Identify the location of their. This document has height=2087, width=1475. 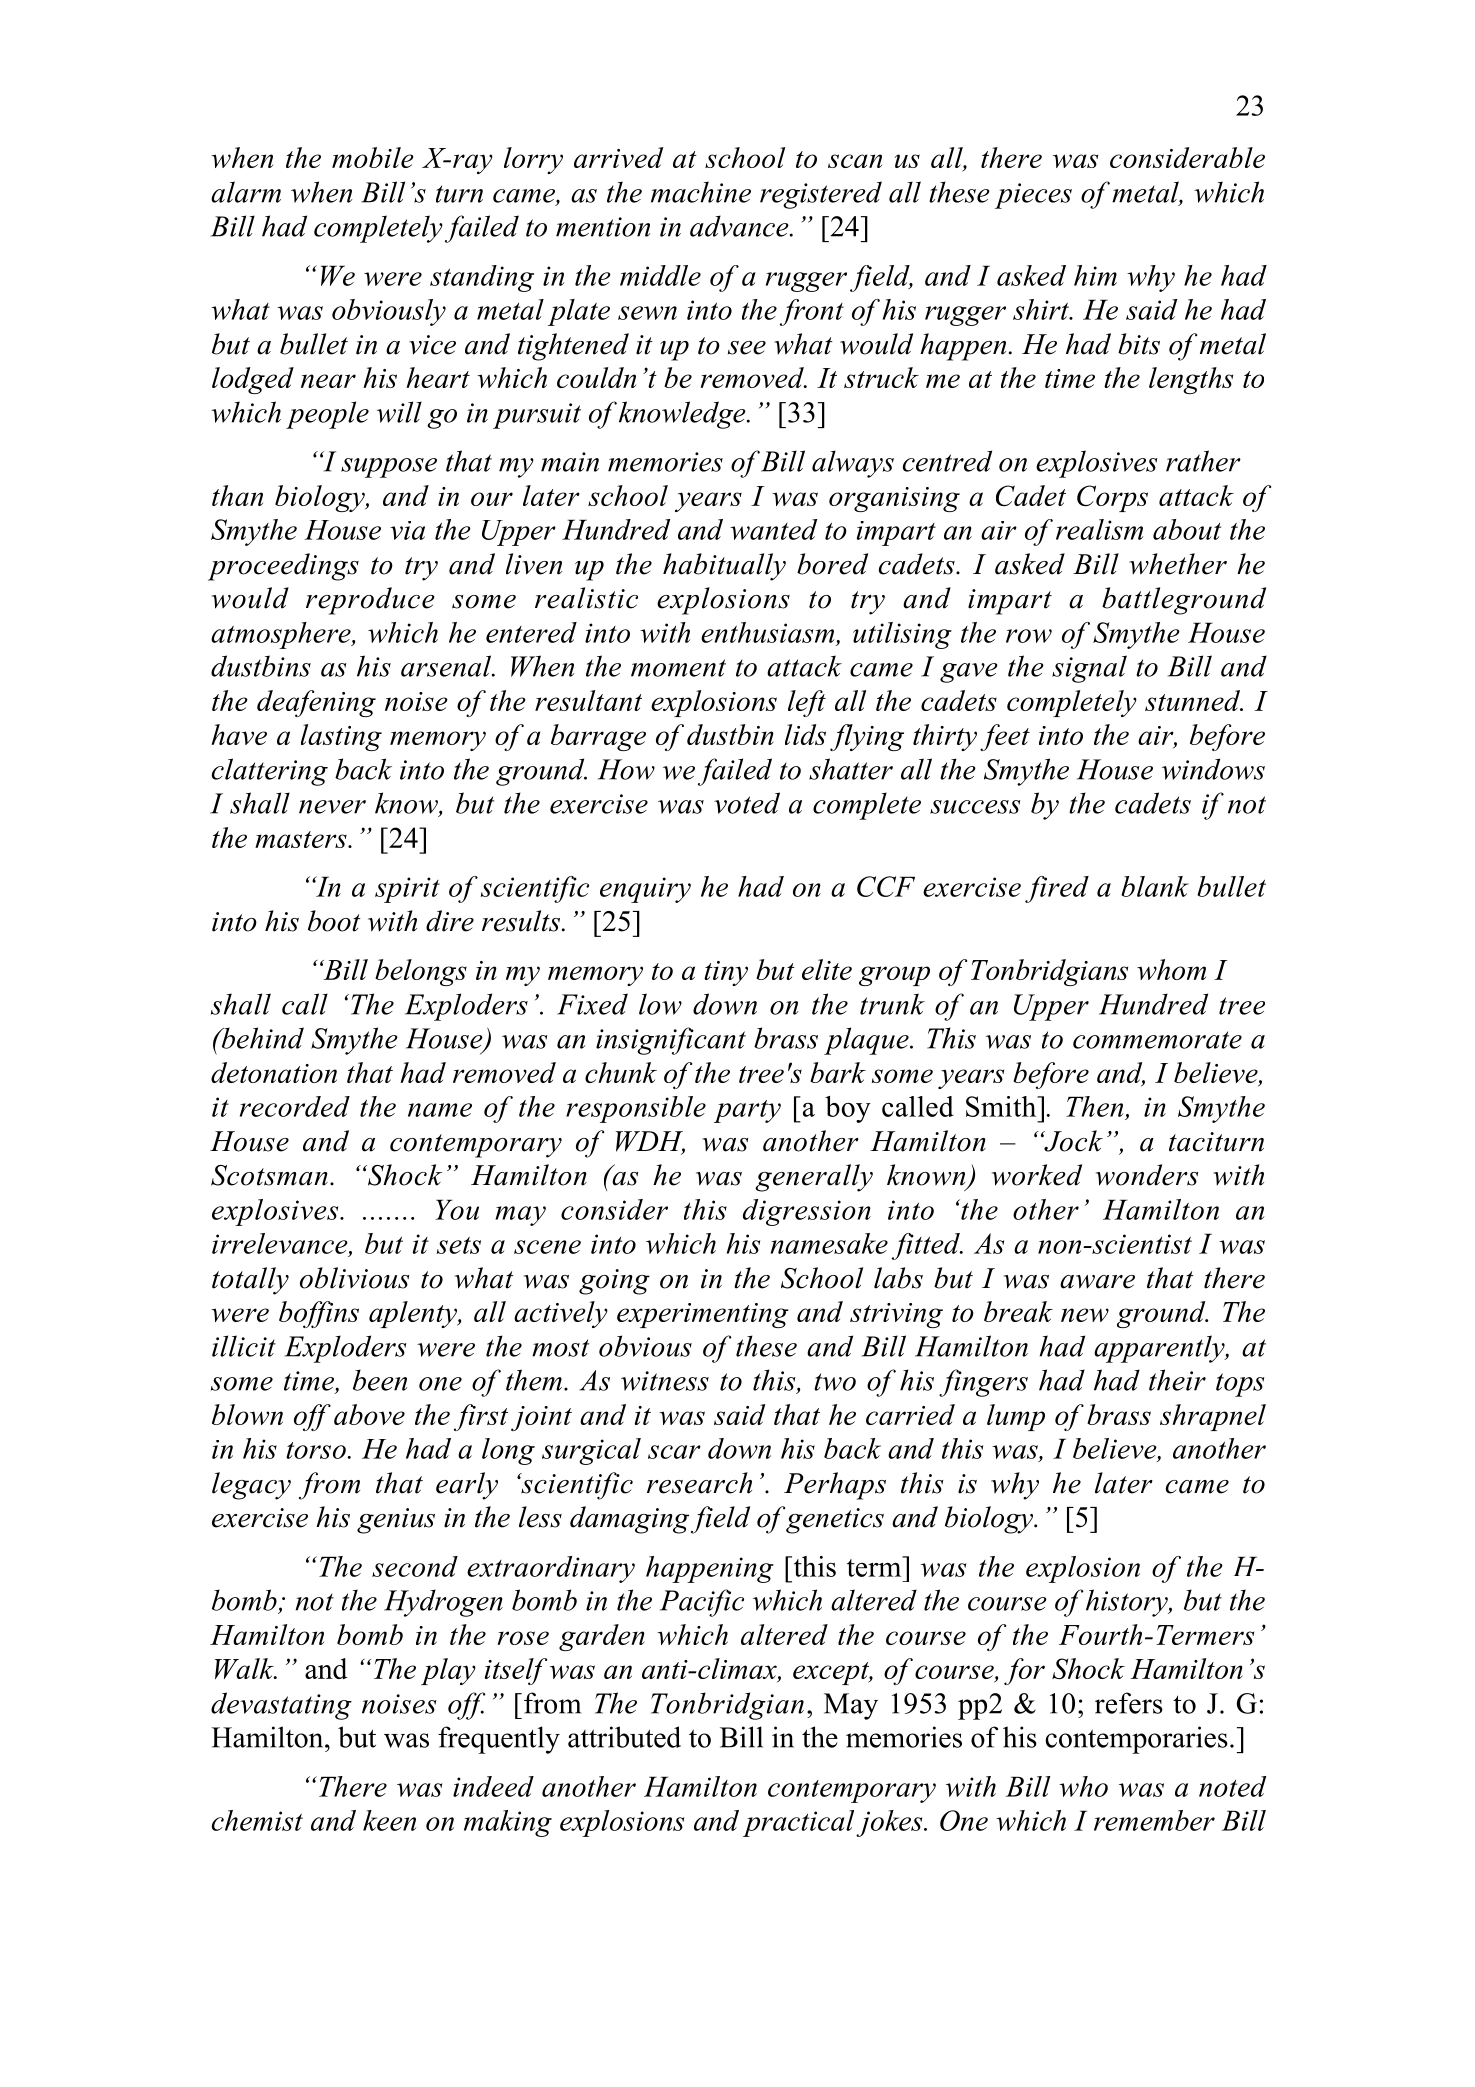
(1177, 1380).
